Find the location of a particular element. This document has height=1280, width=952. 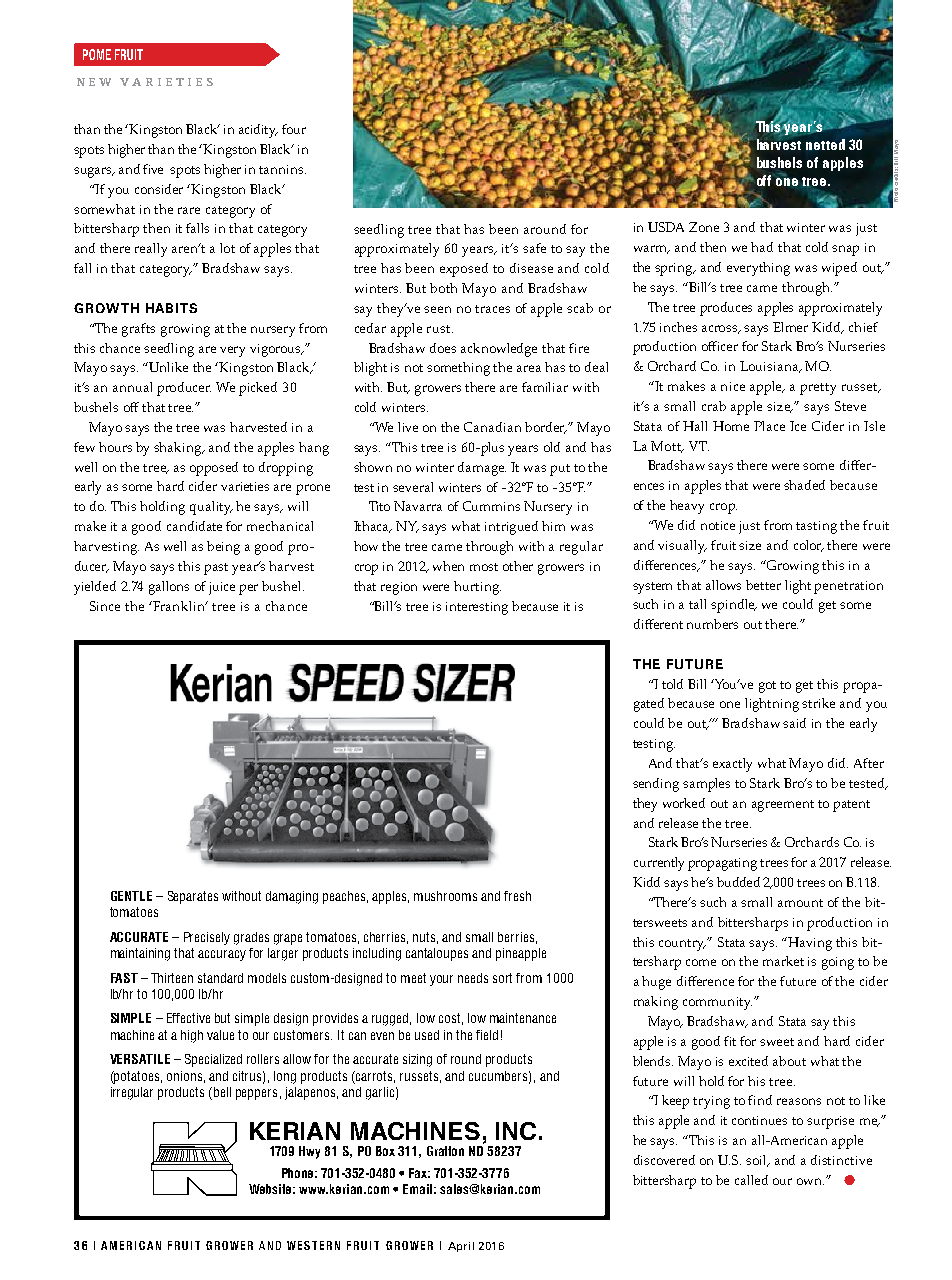

got is located at coordinates (767, 687).
